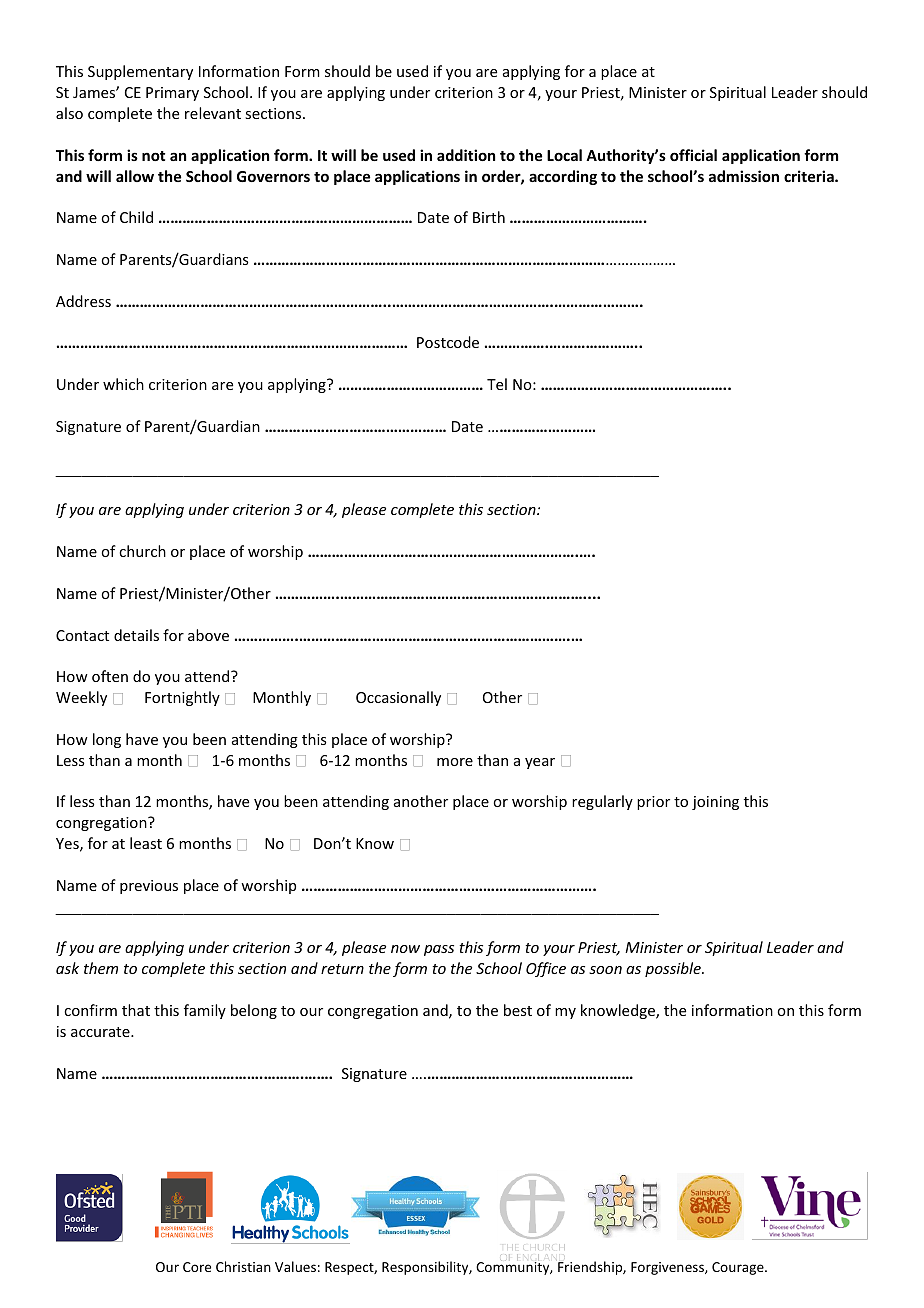  What do you see at coordinates (142, 551) in the screenshot?
I see `church` at bounding box center [142, 551].
